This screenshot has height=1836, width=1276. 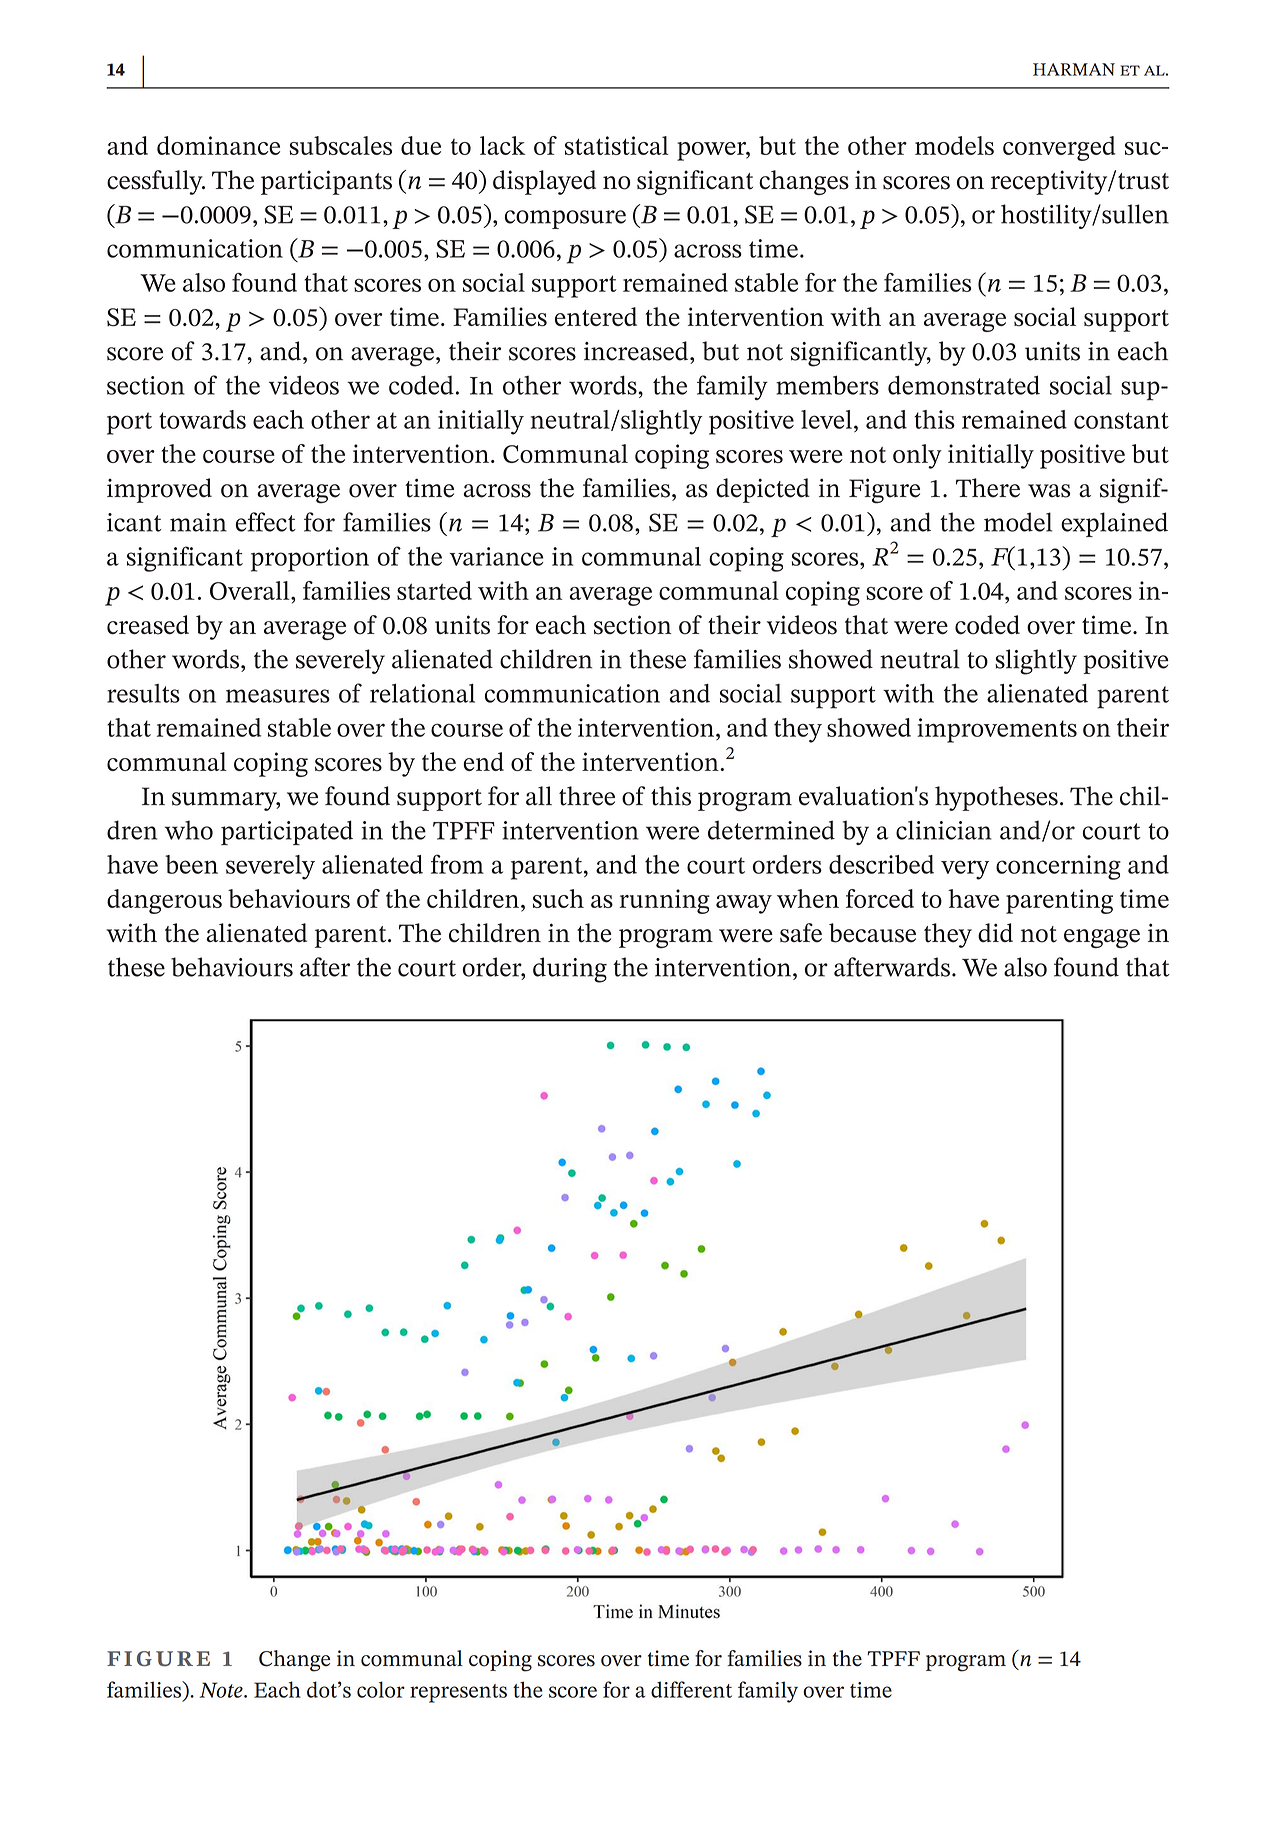 I want to click on dangerous, so click(x=164, y=901).
